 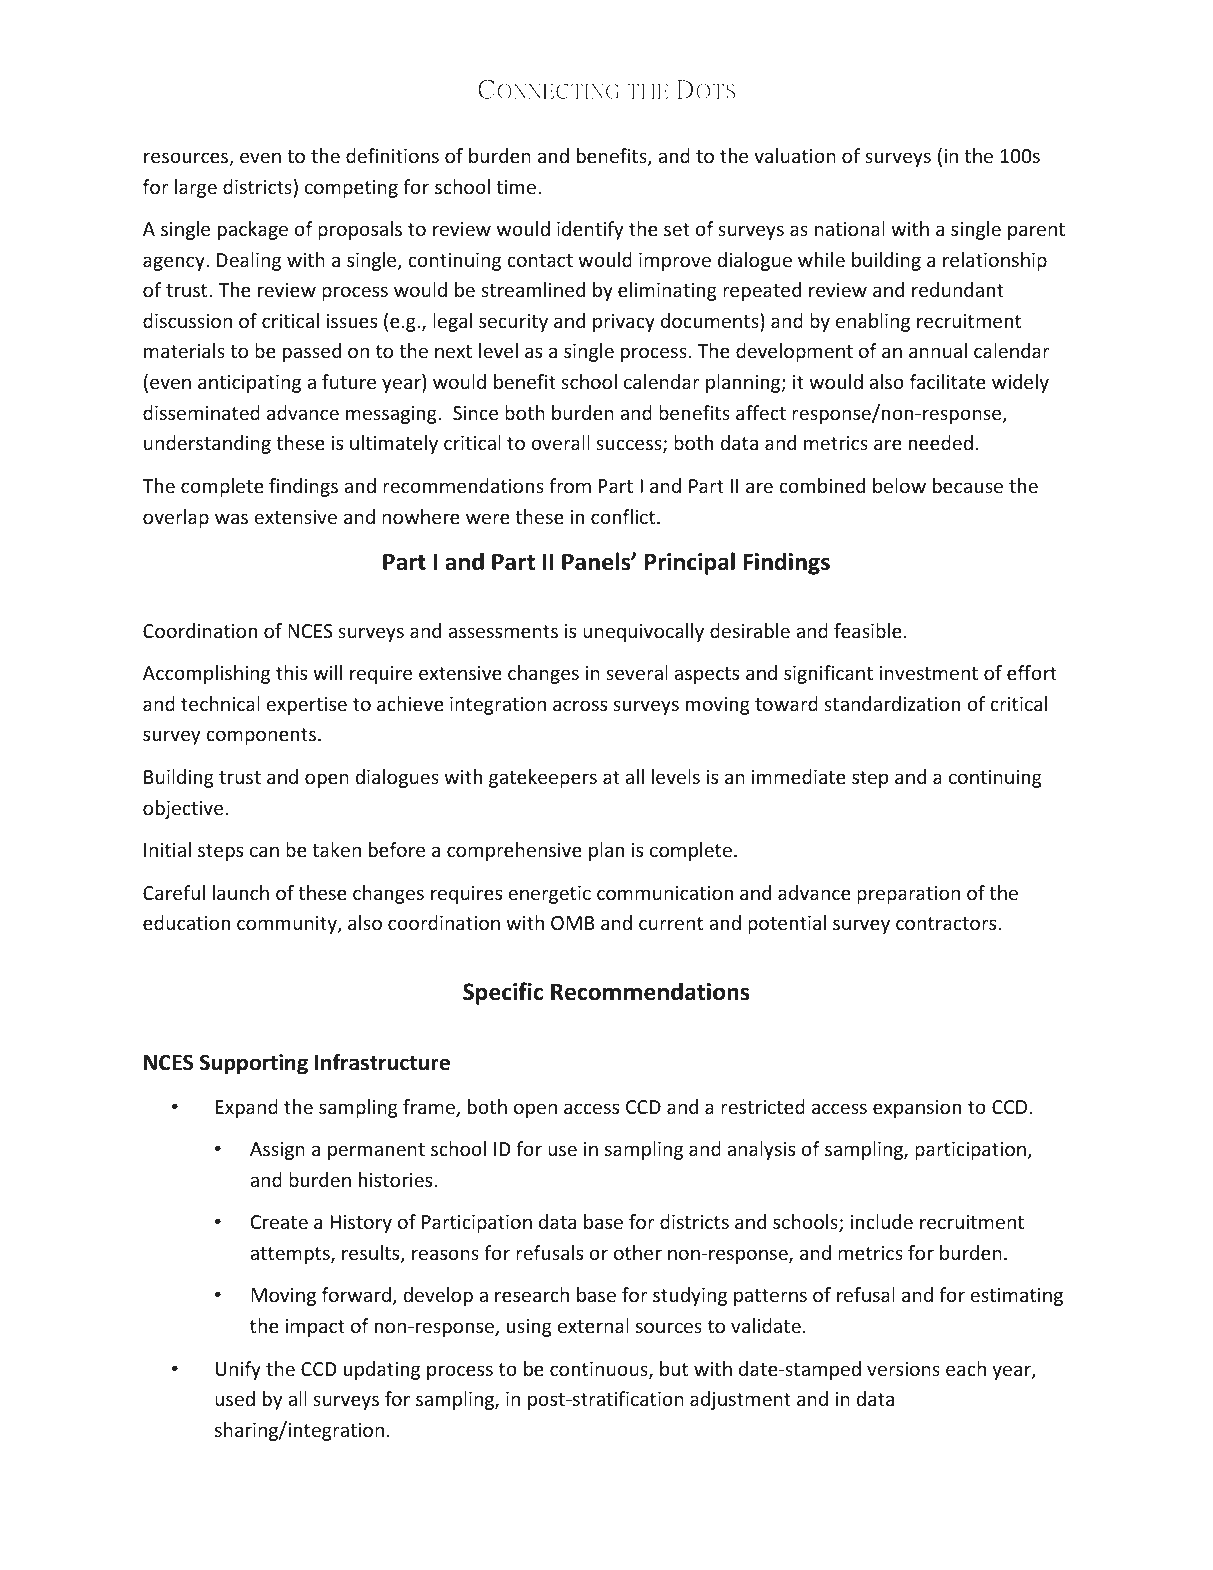 I want to click on feasible, so click(x=868, y=630).
